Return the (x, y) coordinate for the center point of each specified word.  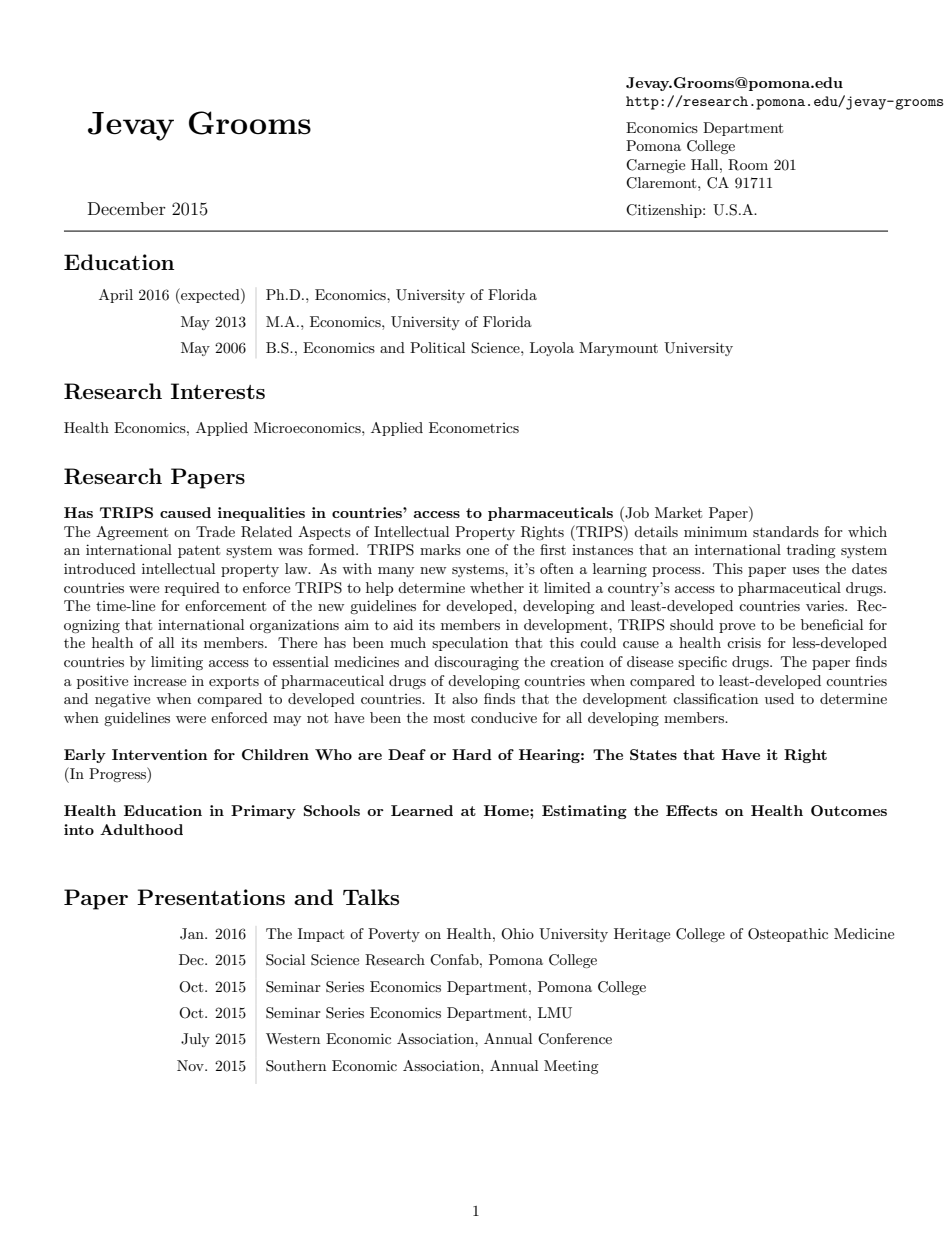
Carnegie (655, 166)
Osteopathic (788, 935)
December (127, 208)
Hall (706, 164)
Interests (218, 391)
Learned (422, 810)
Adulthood (141, 829)
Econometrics (474, 427)
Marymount (618, 349)
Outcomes (849, 810)
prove (737, 628)
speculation (470, 644)
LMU (555, 1013)
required (192, 589)
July (195, 1040)
